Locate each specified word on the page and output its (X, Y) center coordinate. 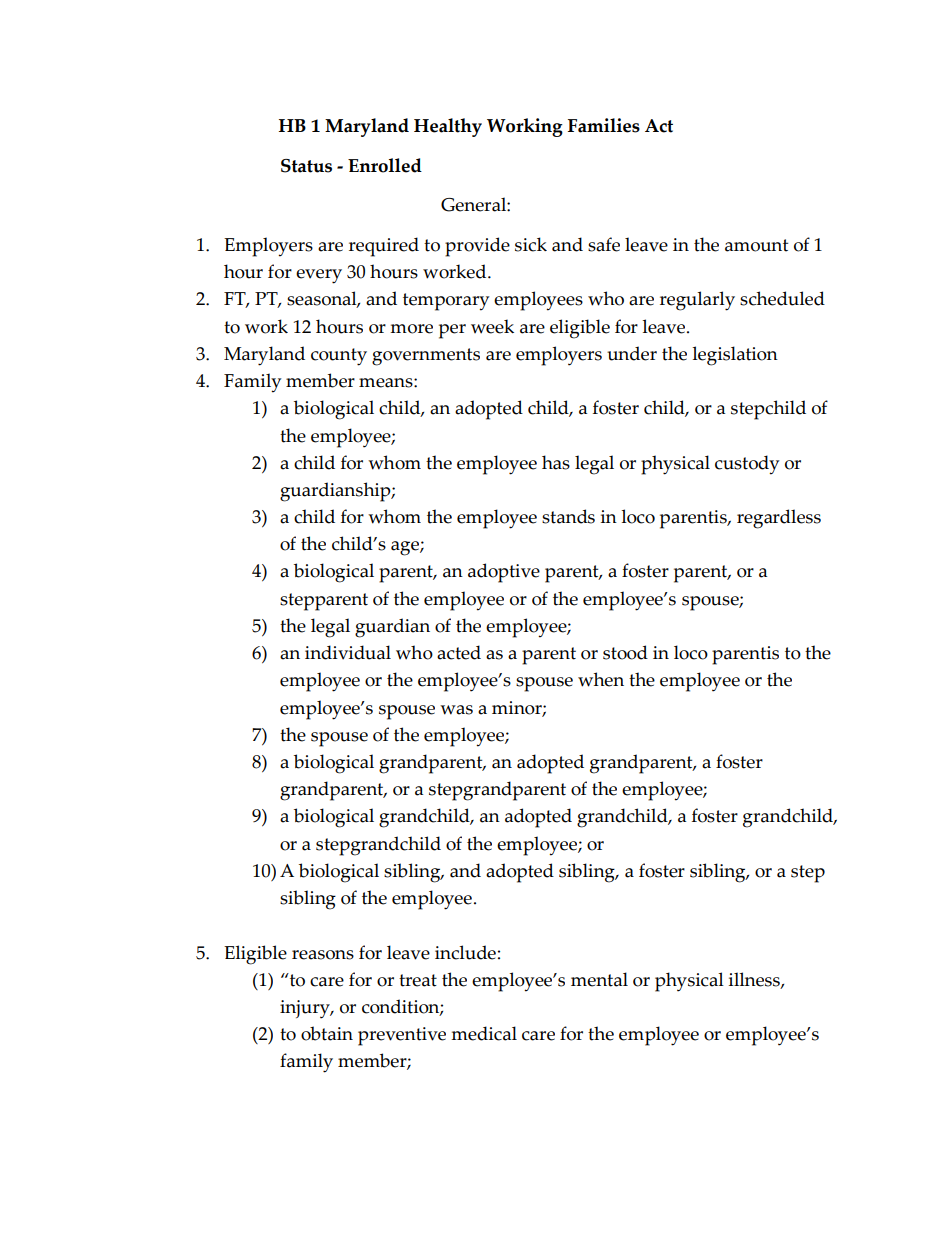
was (456, 710)
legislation (735, 356)
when (601, 679)
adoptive (504, 573)
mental (599, 979)
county (339, 357)
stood (625, 652)
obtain (327, 1033)
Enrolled (385, 165)
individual (348, 652)
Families (604, 125)
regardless (779, 519)
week (492, 326)
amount (756, 245)
